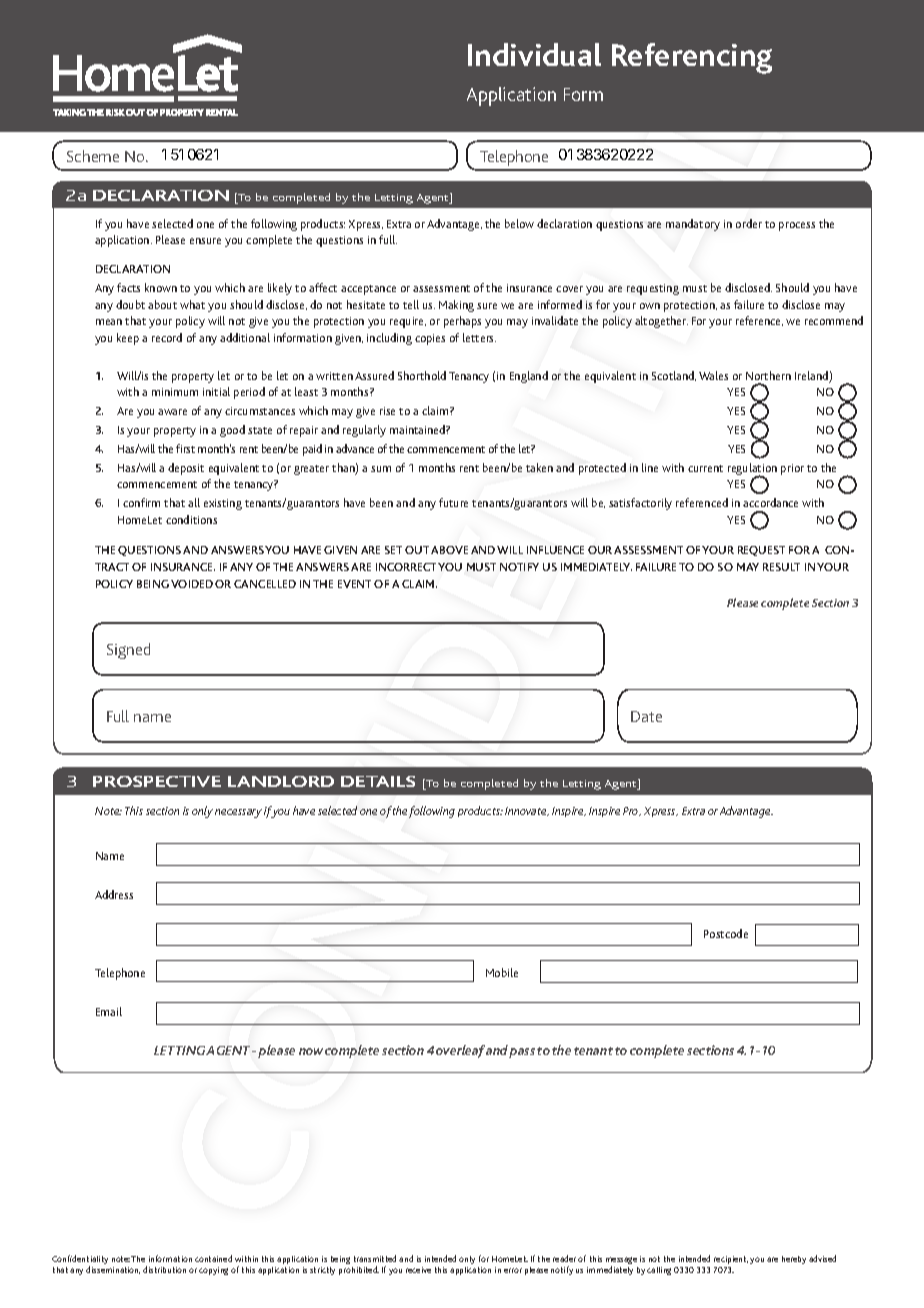 This document has width=924, height=1308. What do you see at coordinates (418, 1270) in the document?
I see `receive` at bounding box center [418, 1270].
